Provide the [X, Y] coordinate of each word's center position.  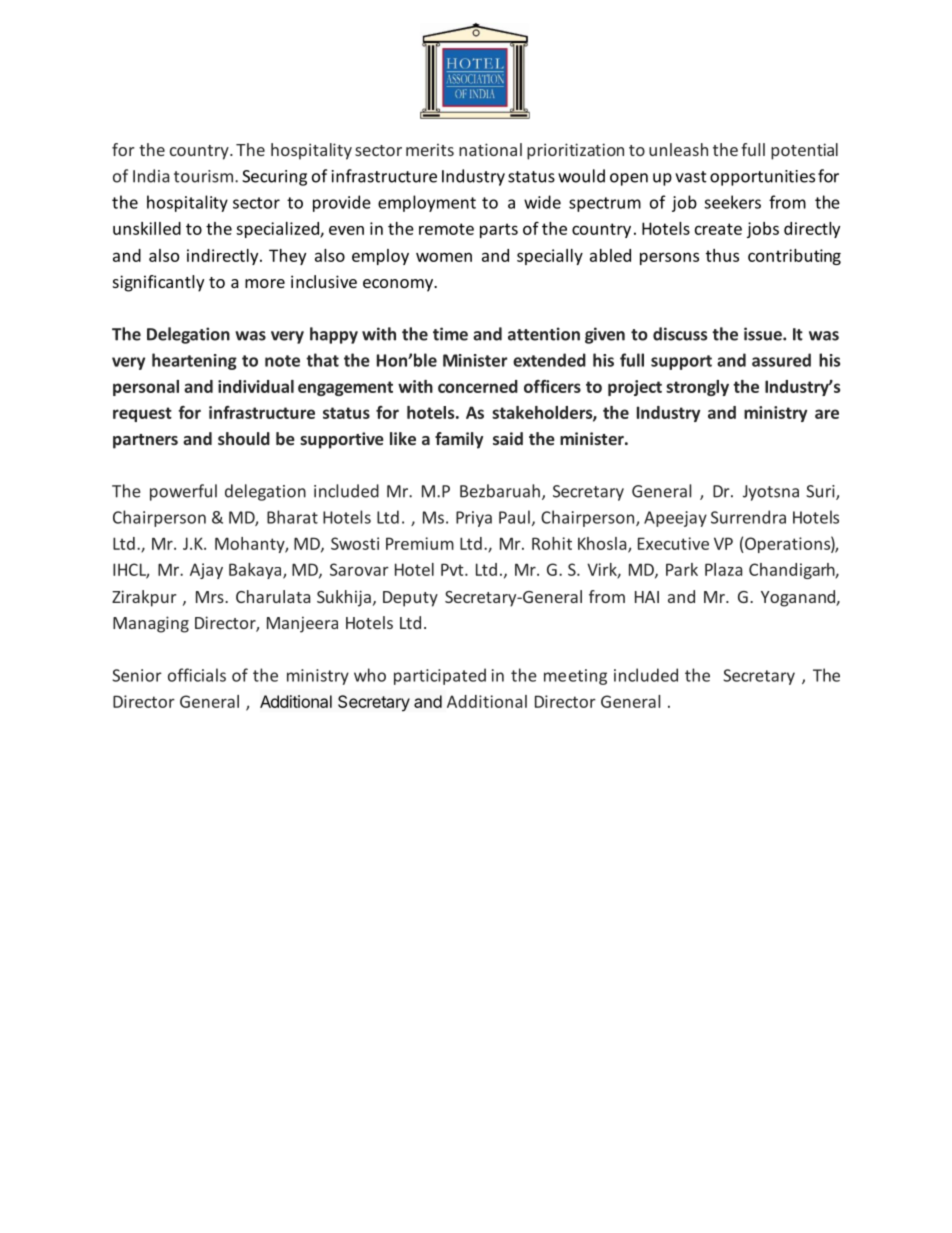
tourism [203, 176]
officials [197, 675]
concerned [478, 386]
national [490, 149]
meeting [575, 677]
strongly [697, 388]
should [244, 438]
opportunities [762, 178]
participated [440, 676]
